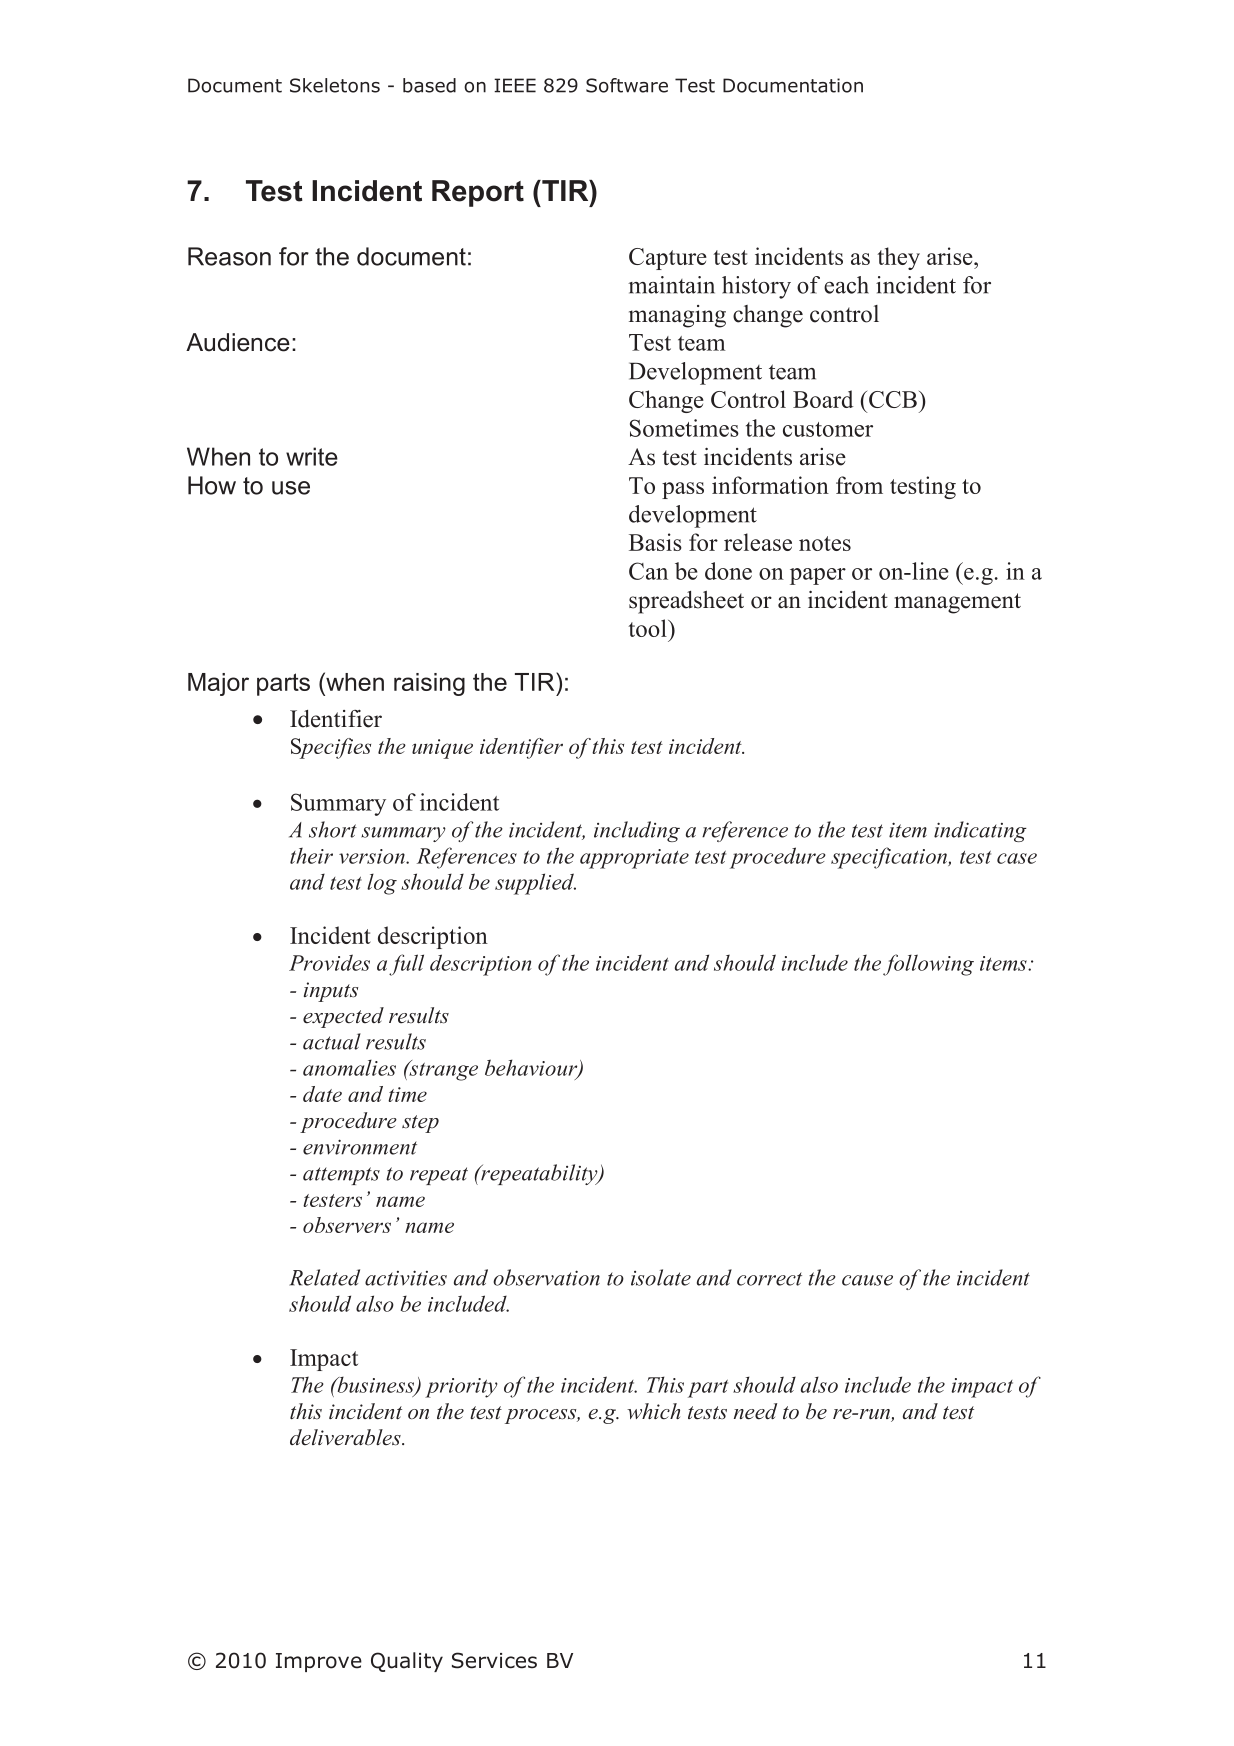 This screenshot has width=1234, height=1746. Describe the element at coordinates (668, 259) in the screenshot. I see `Capture` at that location.
